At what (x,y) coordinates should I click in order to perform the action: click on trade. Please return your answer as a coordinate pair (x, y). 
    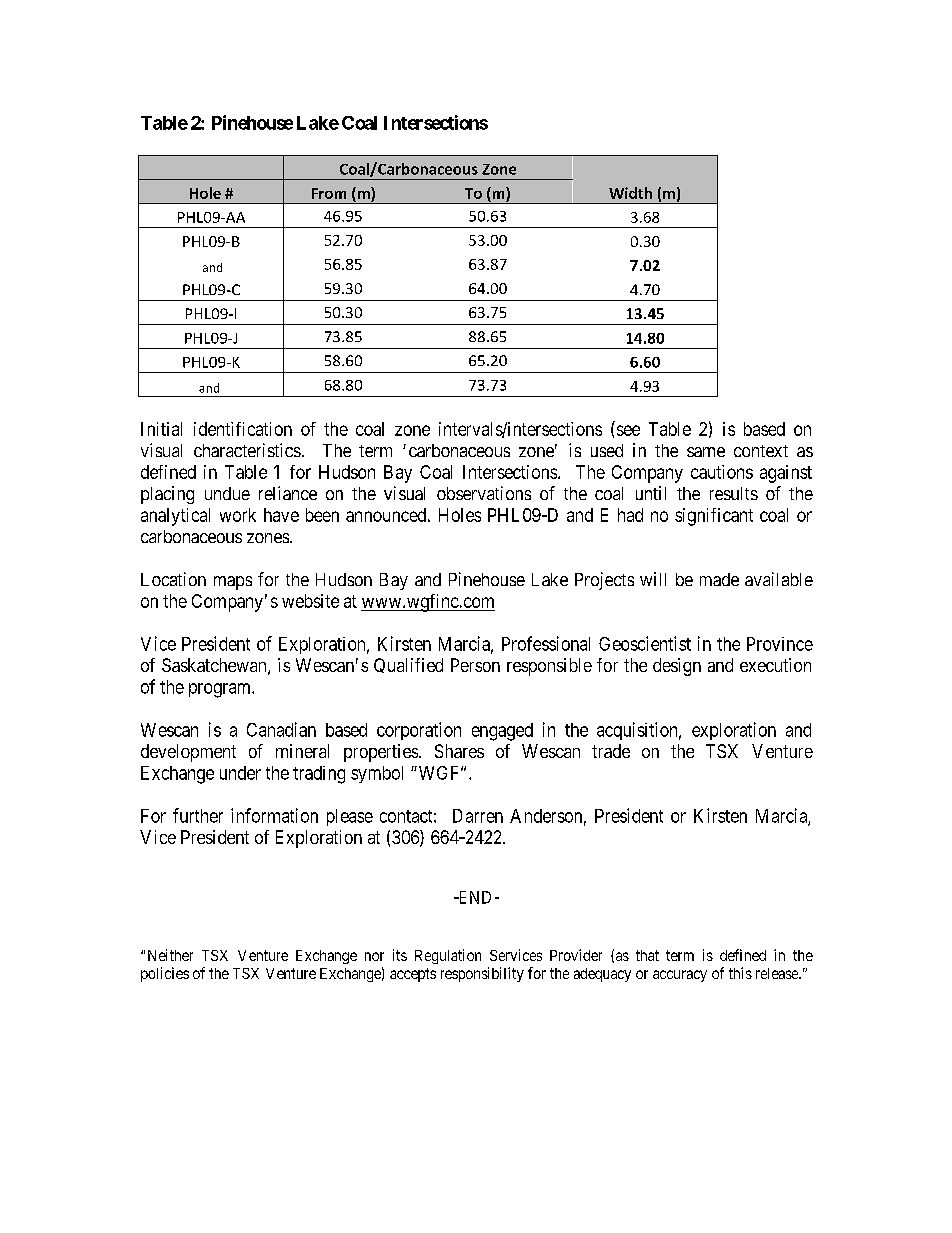
    Looking at the image, I should click on (611, 751).
